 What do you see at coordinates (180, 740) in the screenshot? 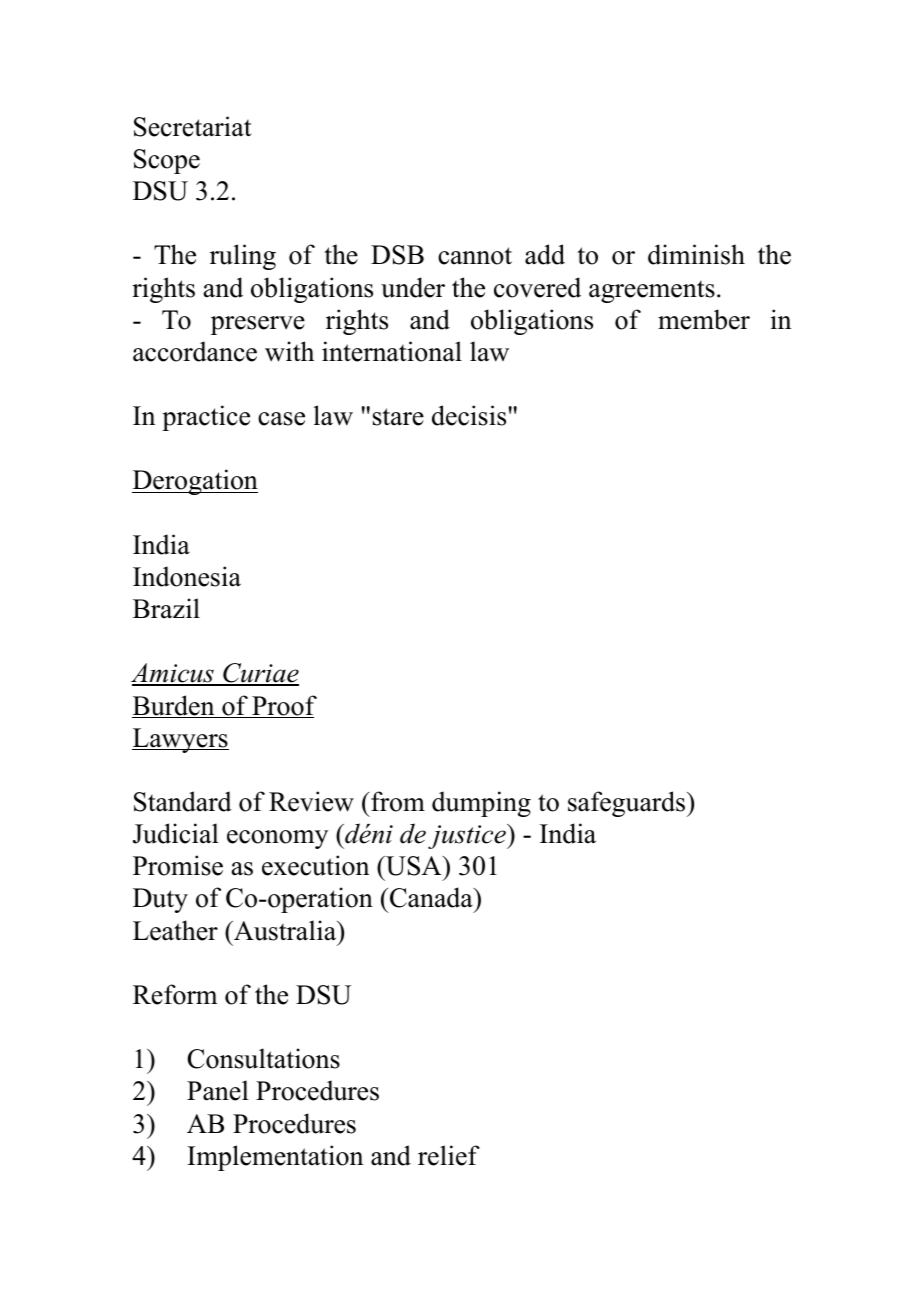
I see `Lawyers` at bounding box center [180, 740].
